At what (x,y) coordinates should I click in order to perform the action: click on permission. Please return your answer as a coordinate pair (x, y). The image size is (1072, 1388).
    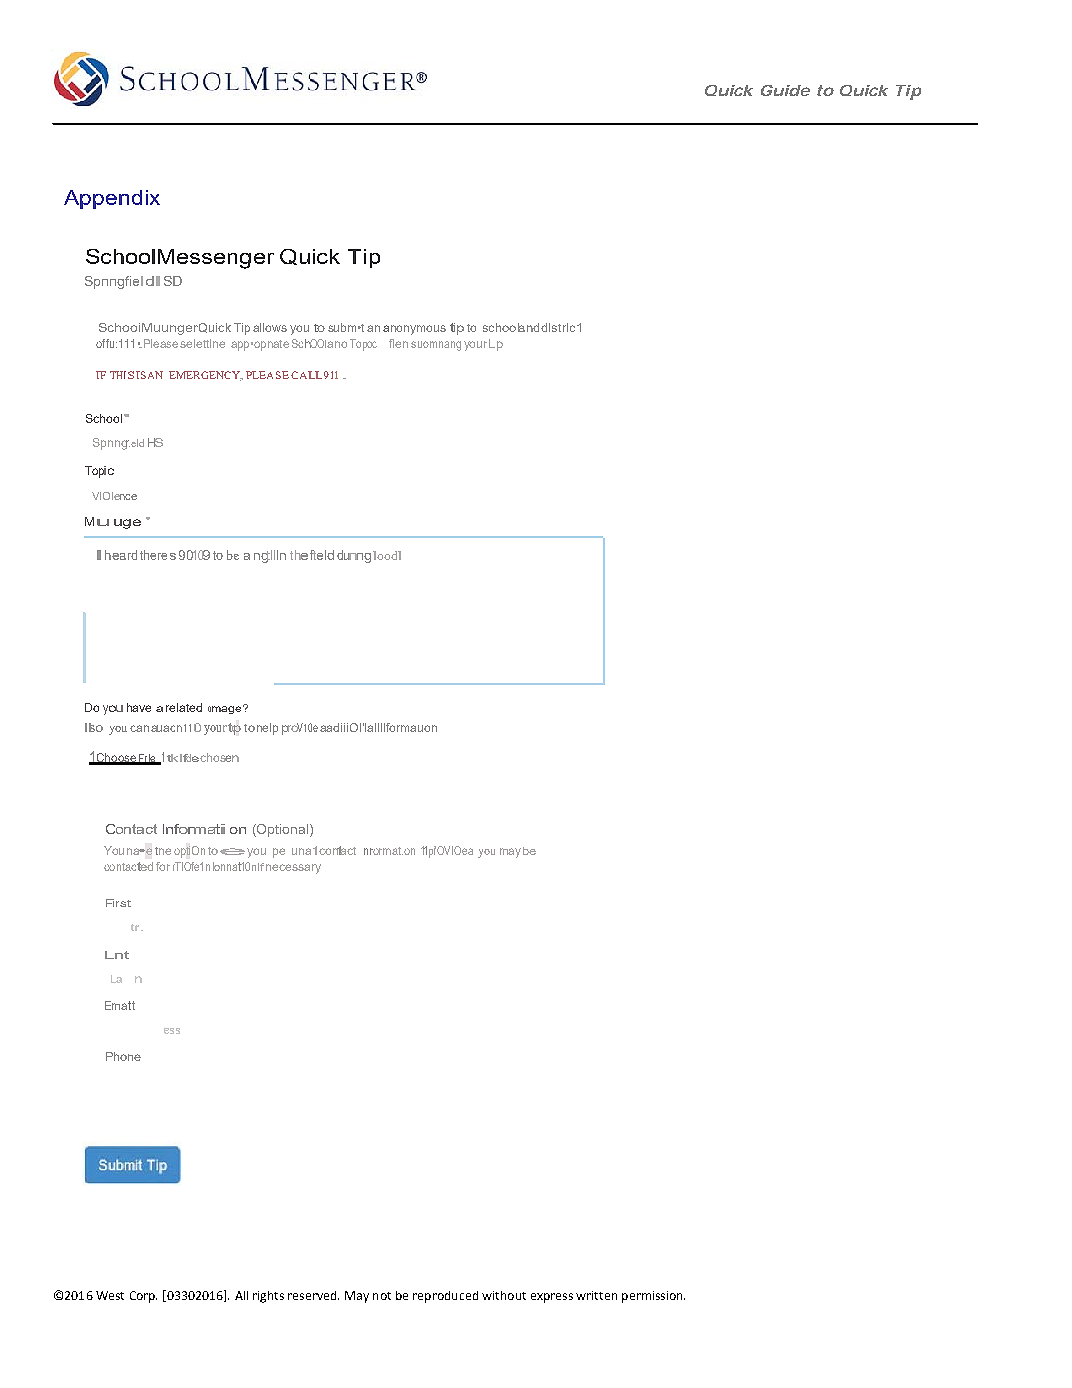
    Looking at the image, I should click on (653, 1297).
